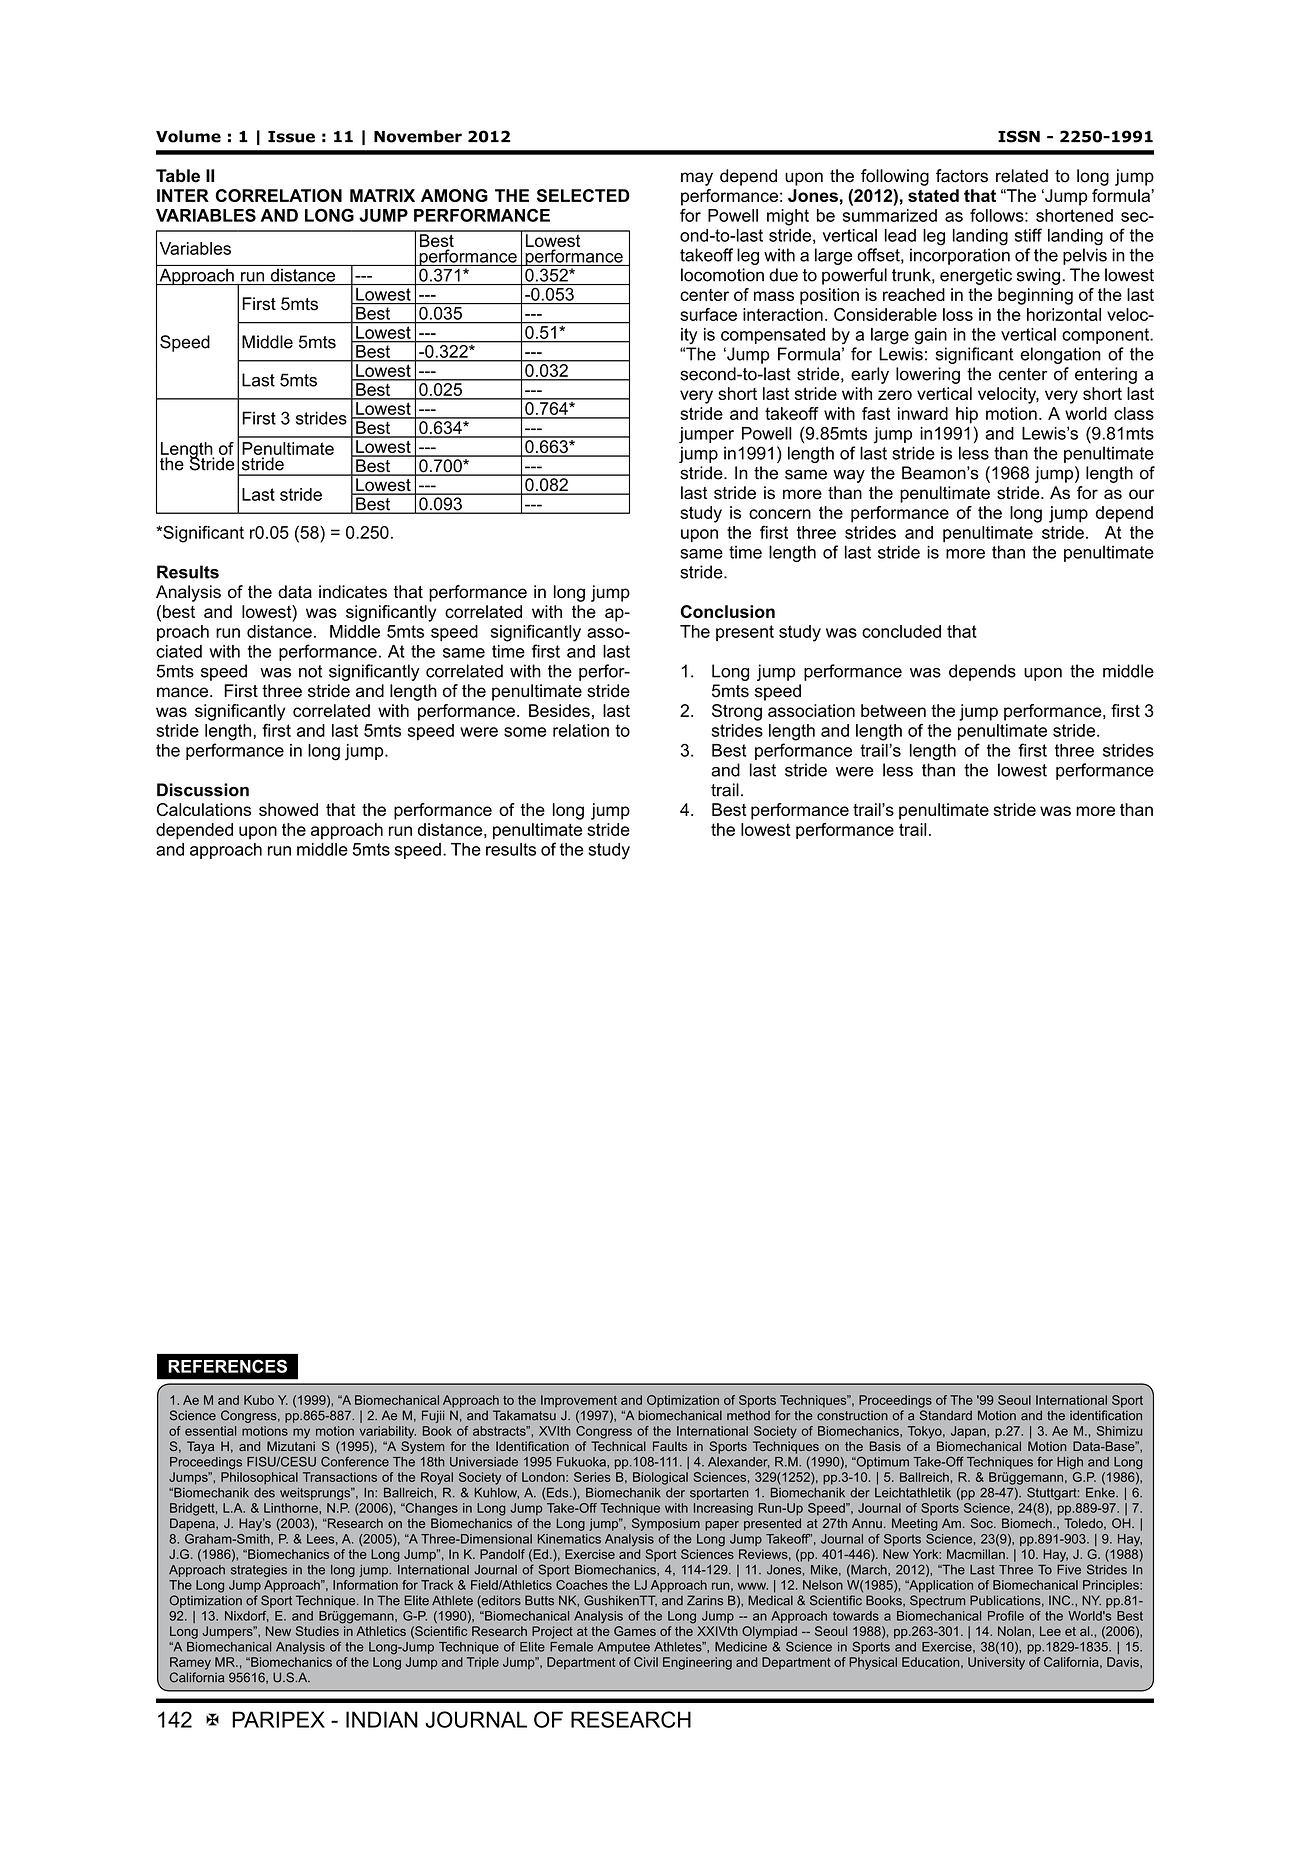 The image size is (1310, 1853). Describe the element at coordinates (579, 1401) in the image. I see `Improvement` at that location.
